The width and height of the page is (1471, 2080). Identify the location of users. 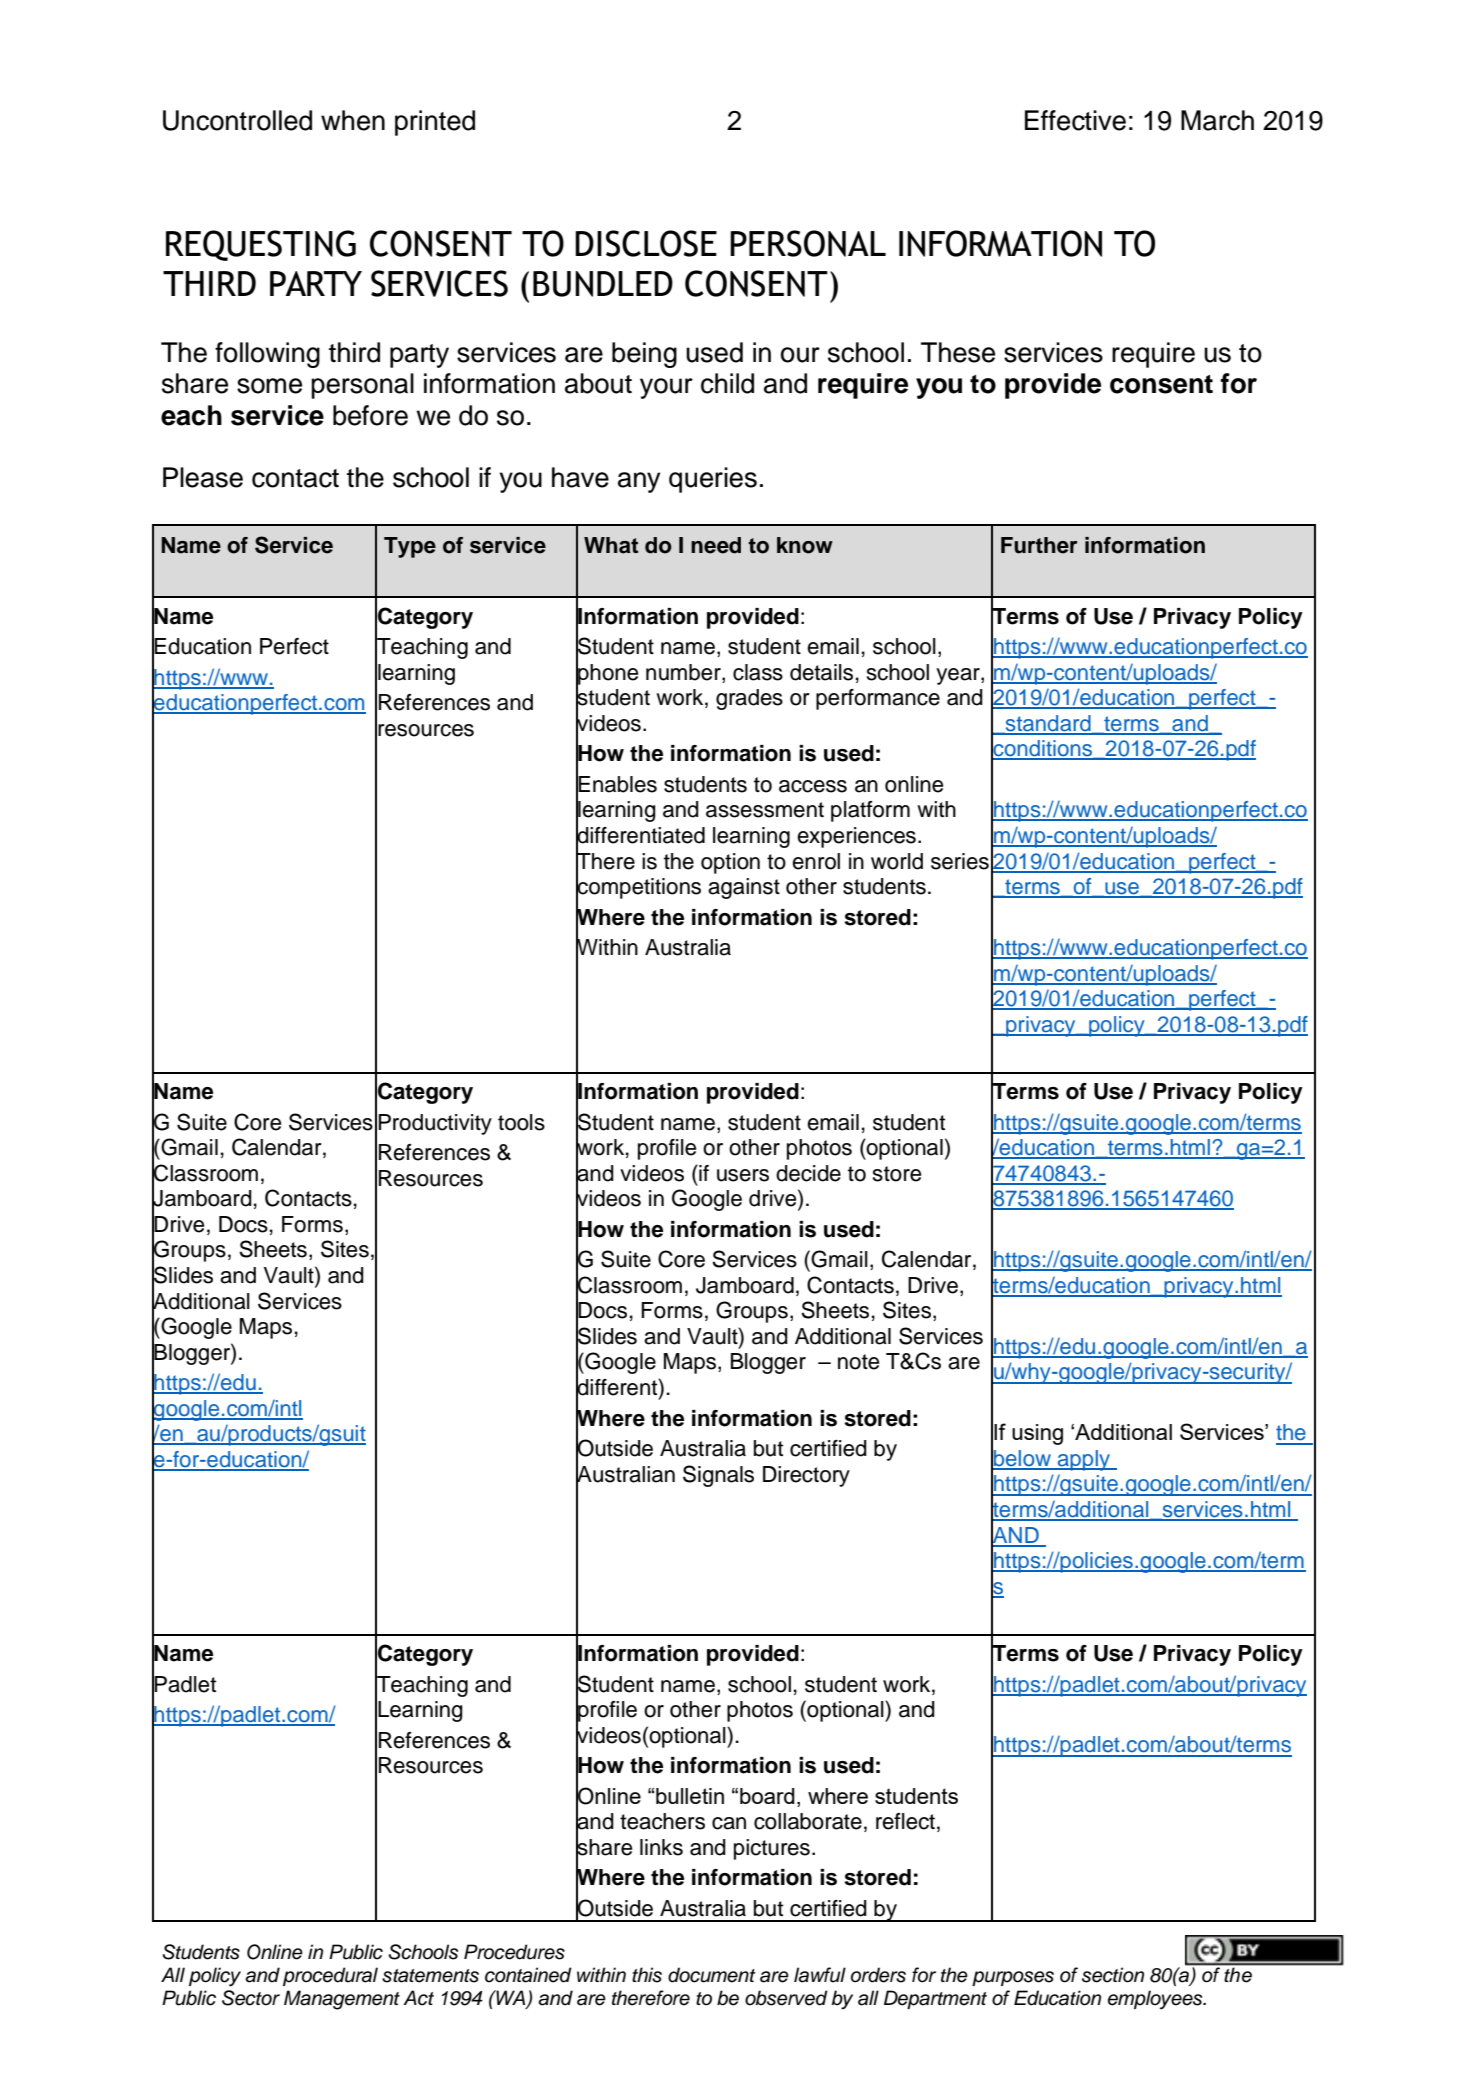
(743, 1175).
